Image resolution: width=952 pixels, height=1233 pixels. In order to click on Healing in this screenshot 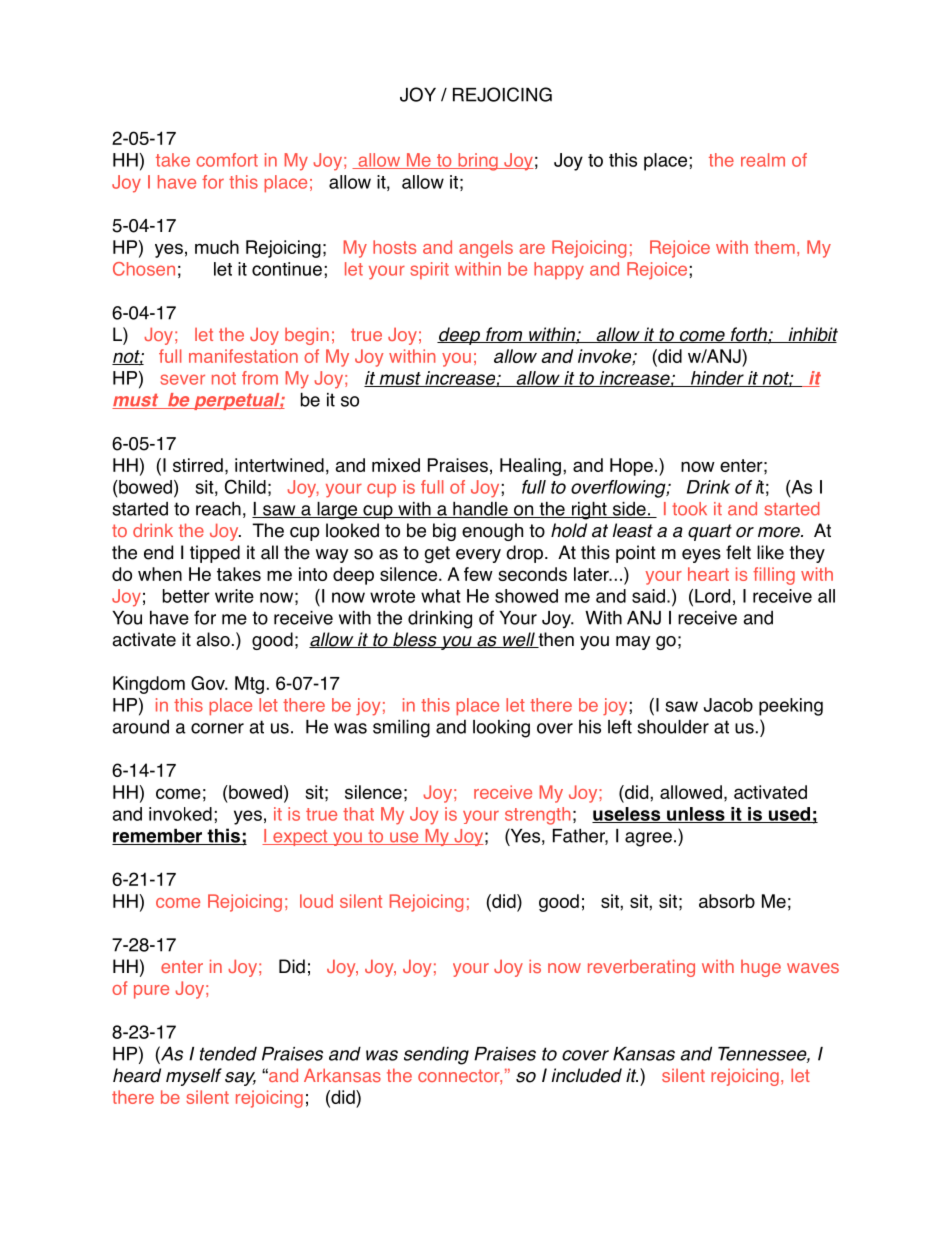, I will do `click(530, 467)`.
